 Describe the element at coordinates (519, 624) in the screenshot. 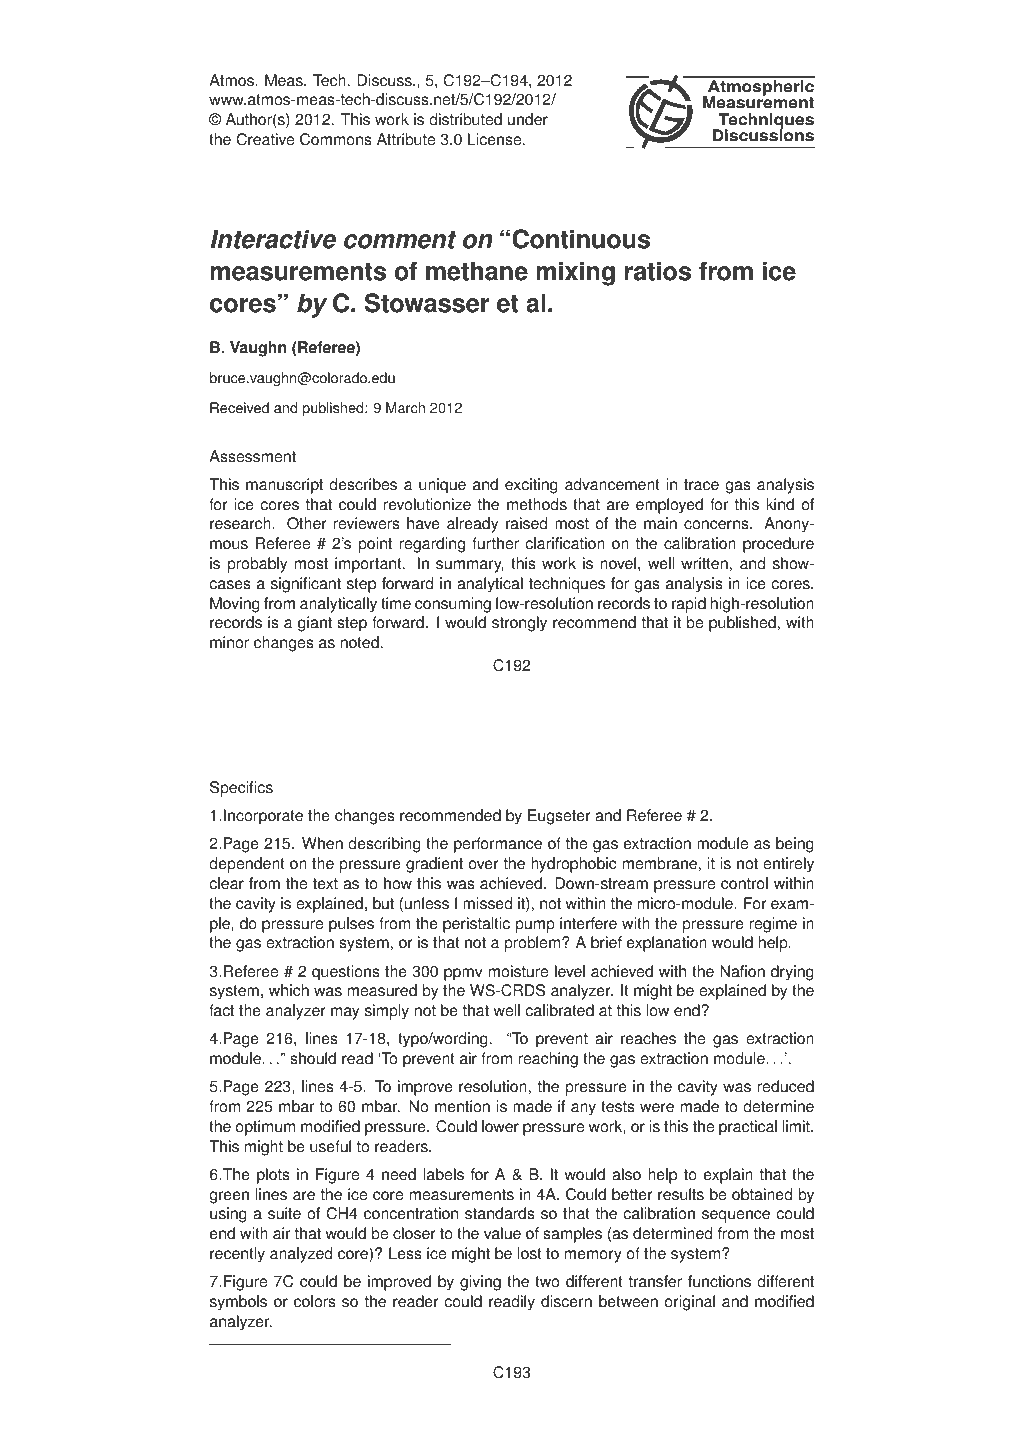

I see `strongly` at that location.
